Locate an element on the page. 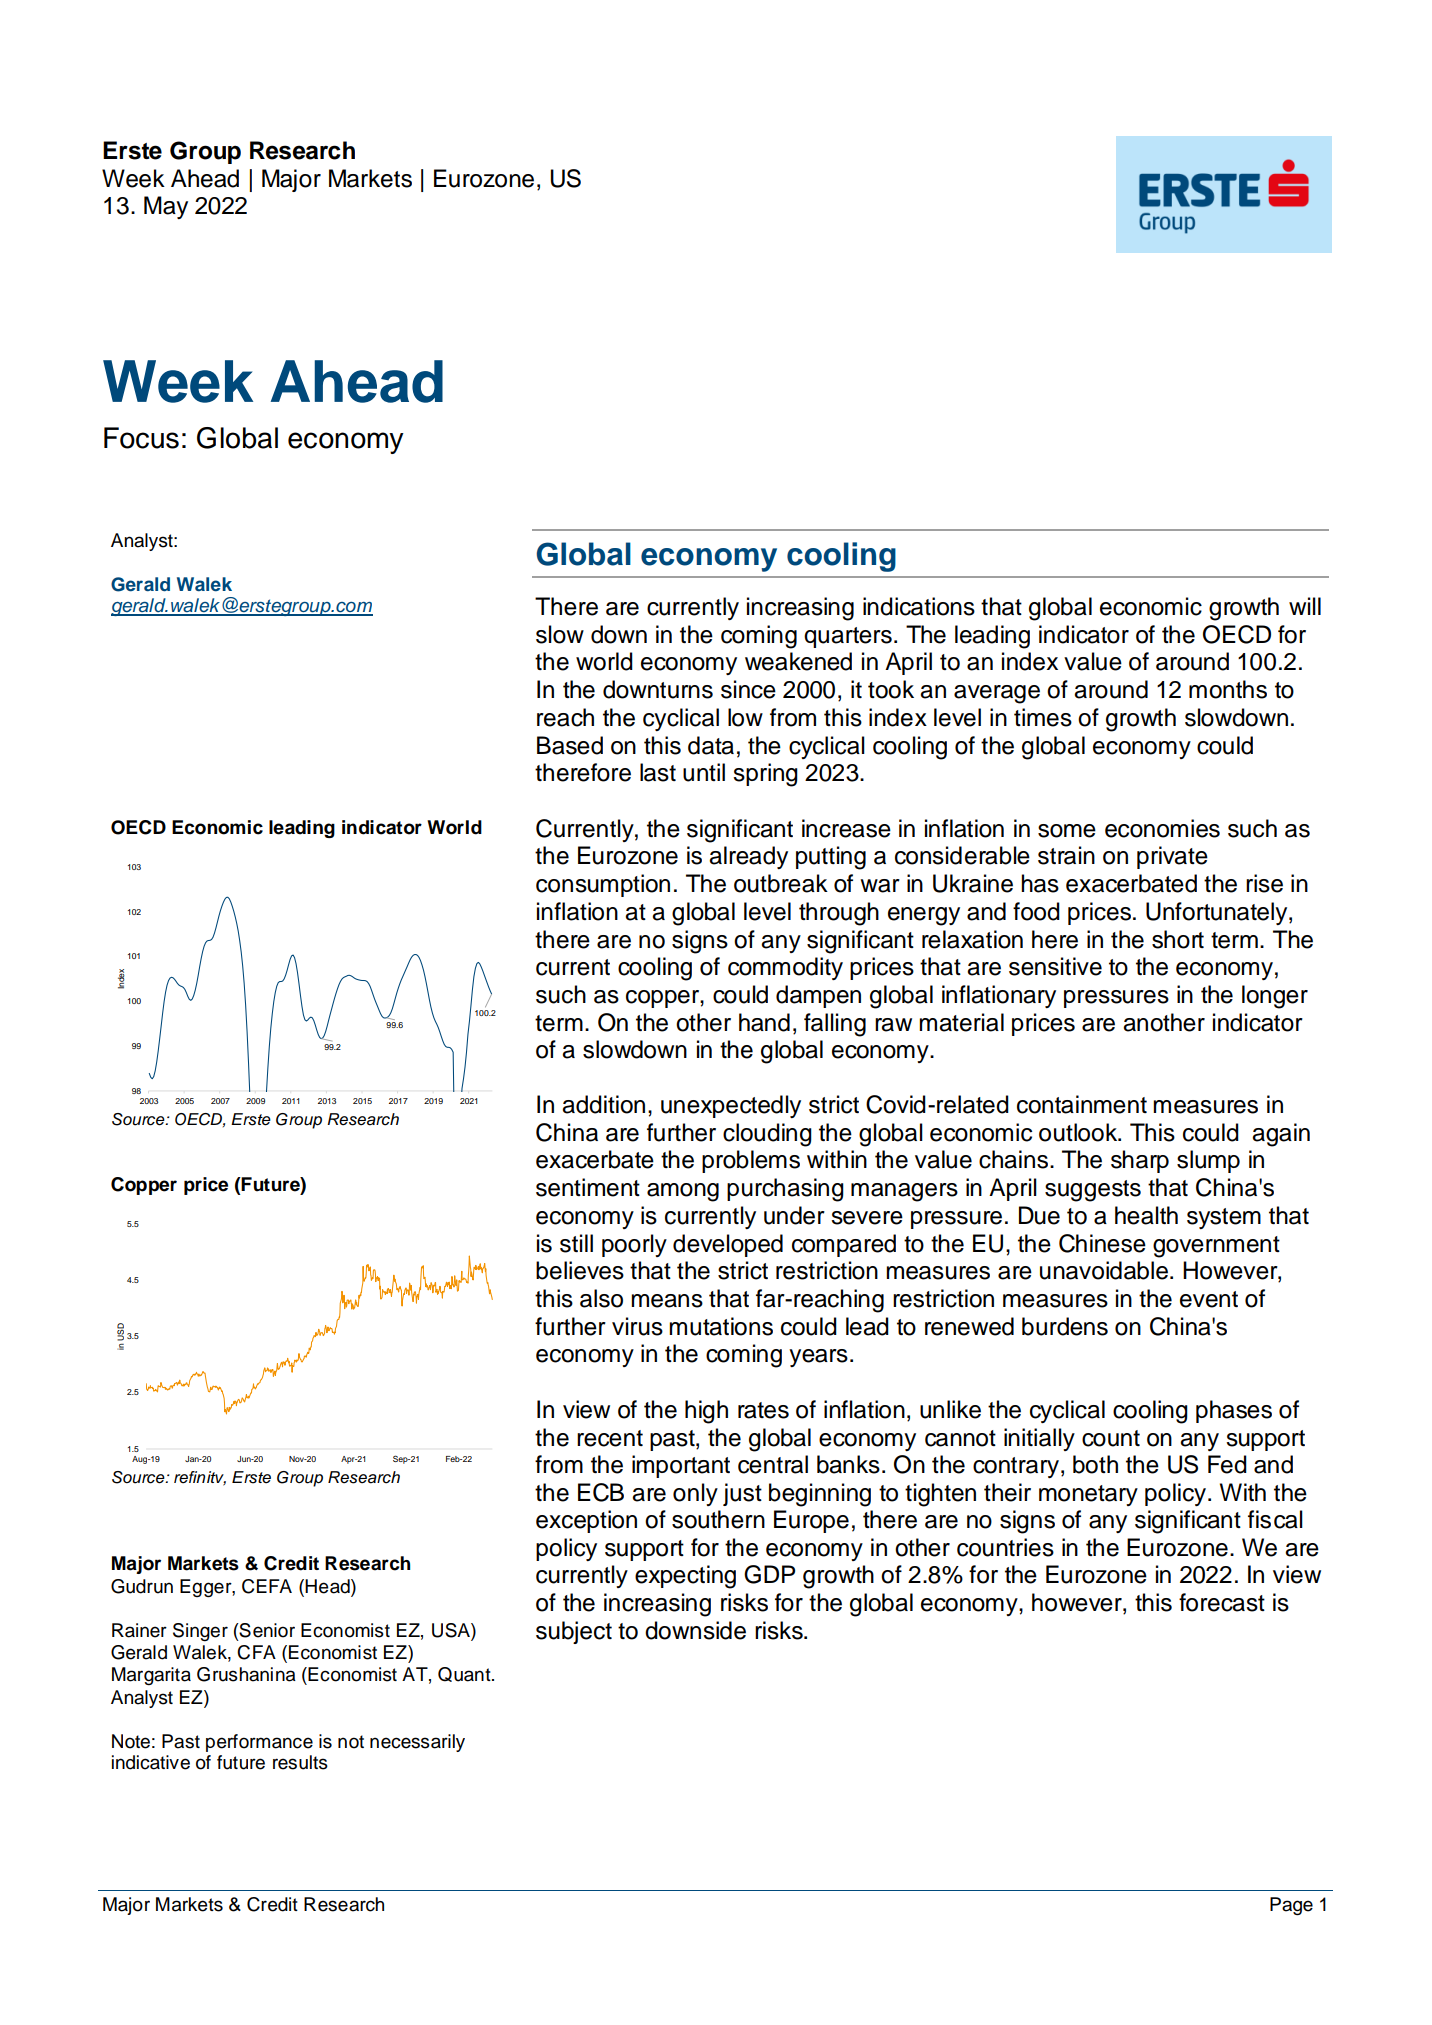 Image resolution: width=1432 pixels, height=2025 pixels. mutations is located at coordinates (721, 1326).
